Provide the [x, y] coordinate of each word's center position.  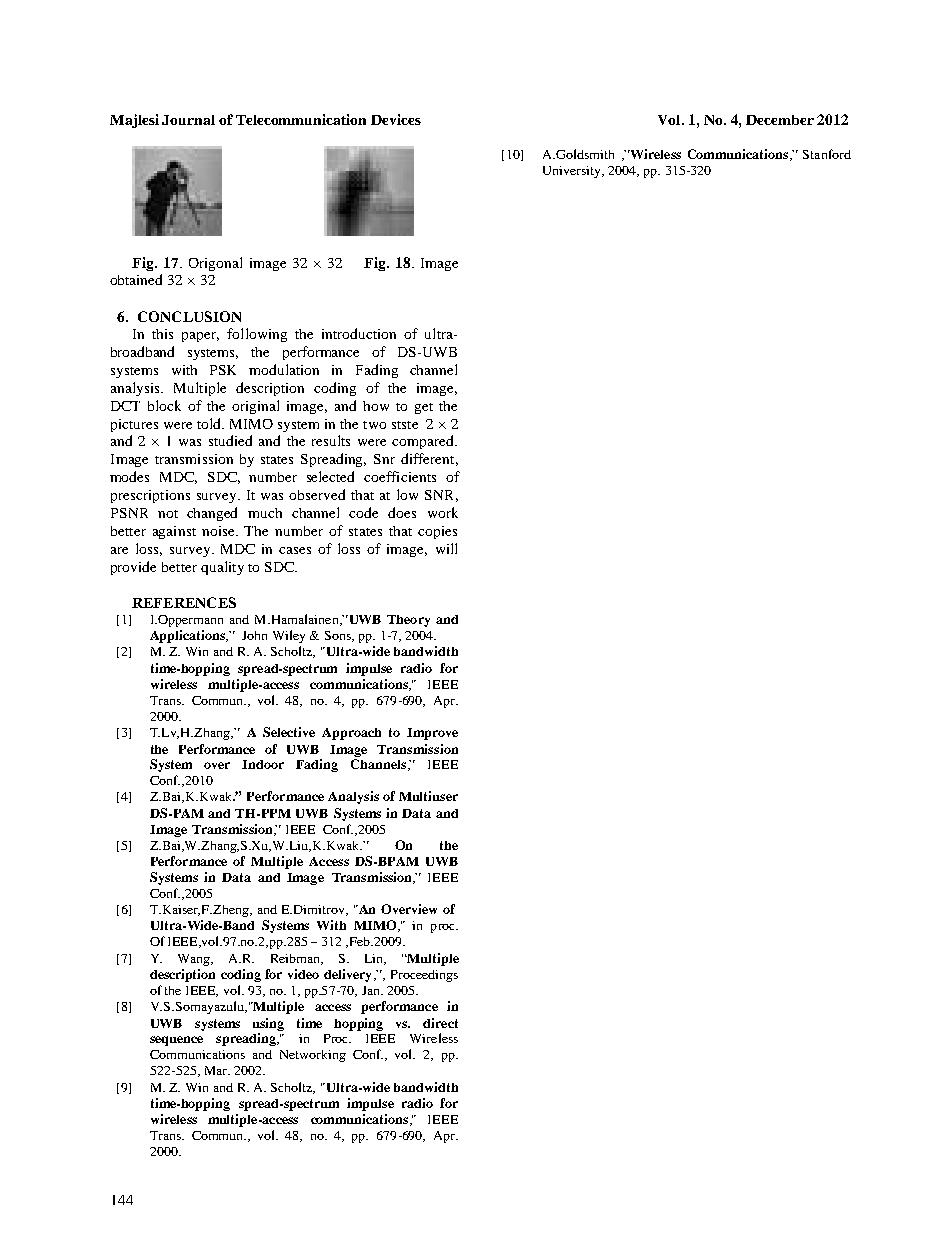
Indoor [263, 764]
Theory [408, 621]
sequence [176, 1041]
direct [440, 1023]
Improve [432, 734]
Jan [372, 990]
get [424, 408]
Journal [188, 120]
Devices [396, 119]
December [780, 120]
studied [230, 440]
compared [424, 442]
